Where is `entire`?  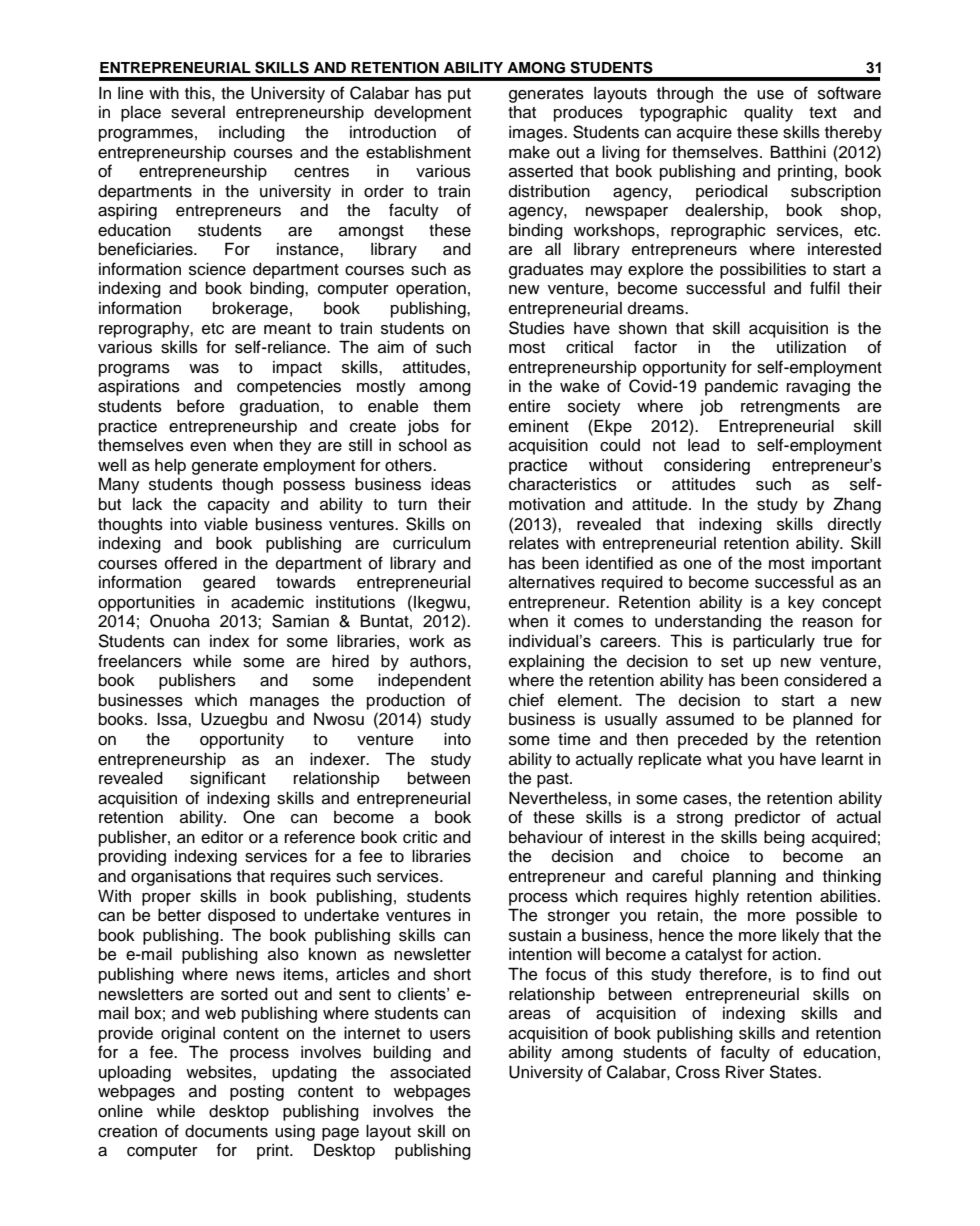
entire is located at coordinates (529, 406).
